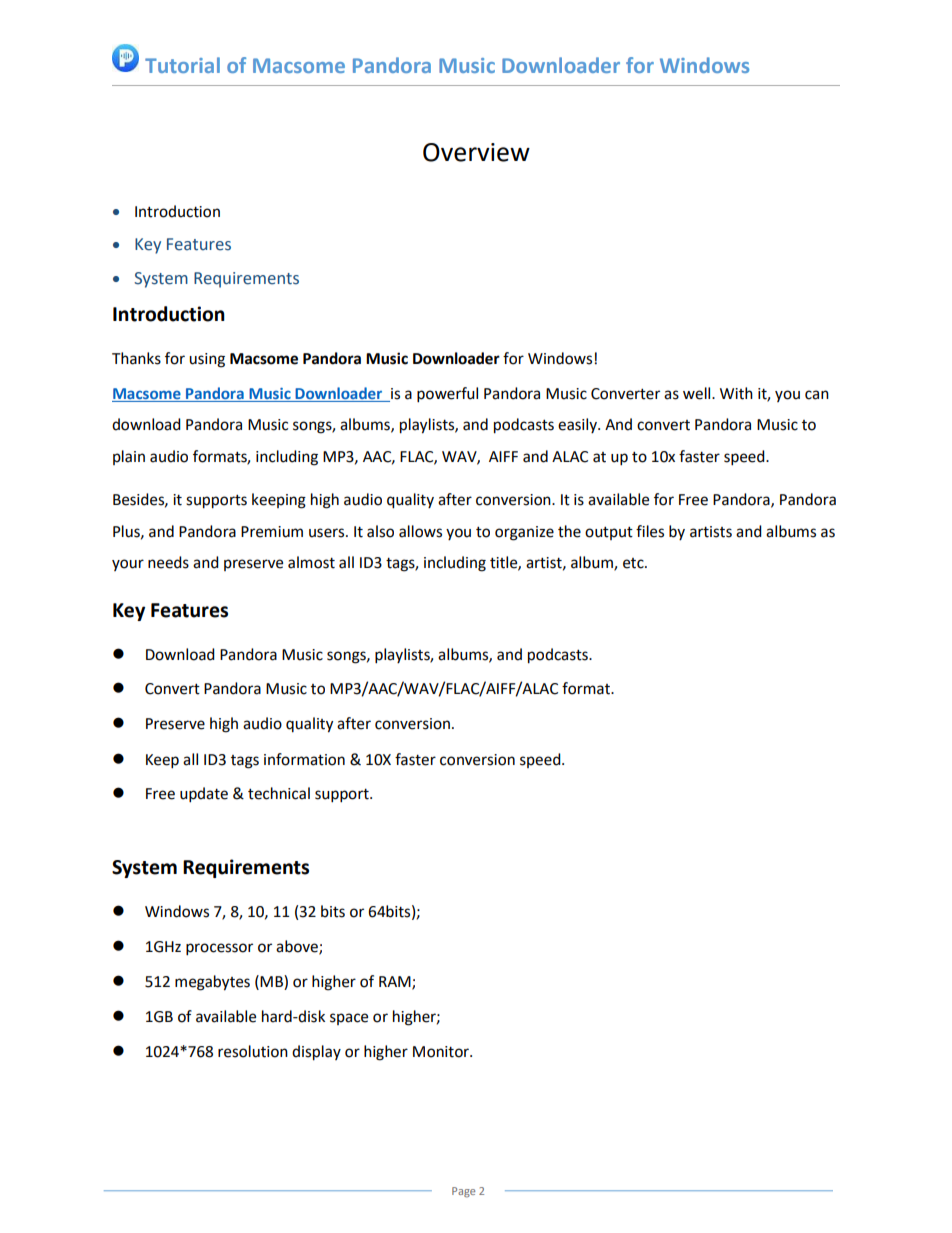 Image resolution: width=952 pixels, height=1233 pixels. Describe the element at coordinates (698, 393) in the screenshot. I see `well` at that location.
